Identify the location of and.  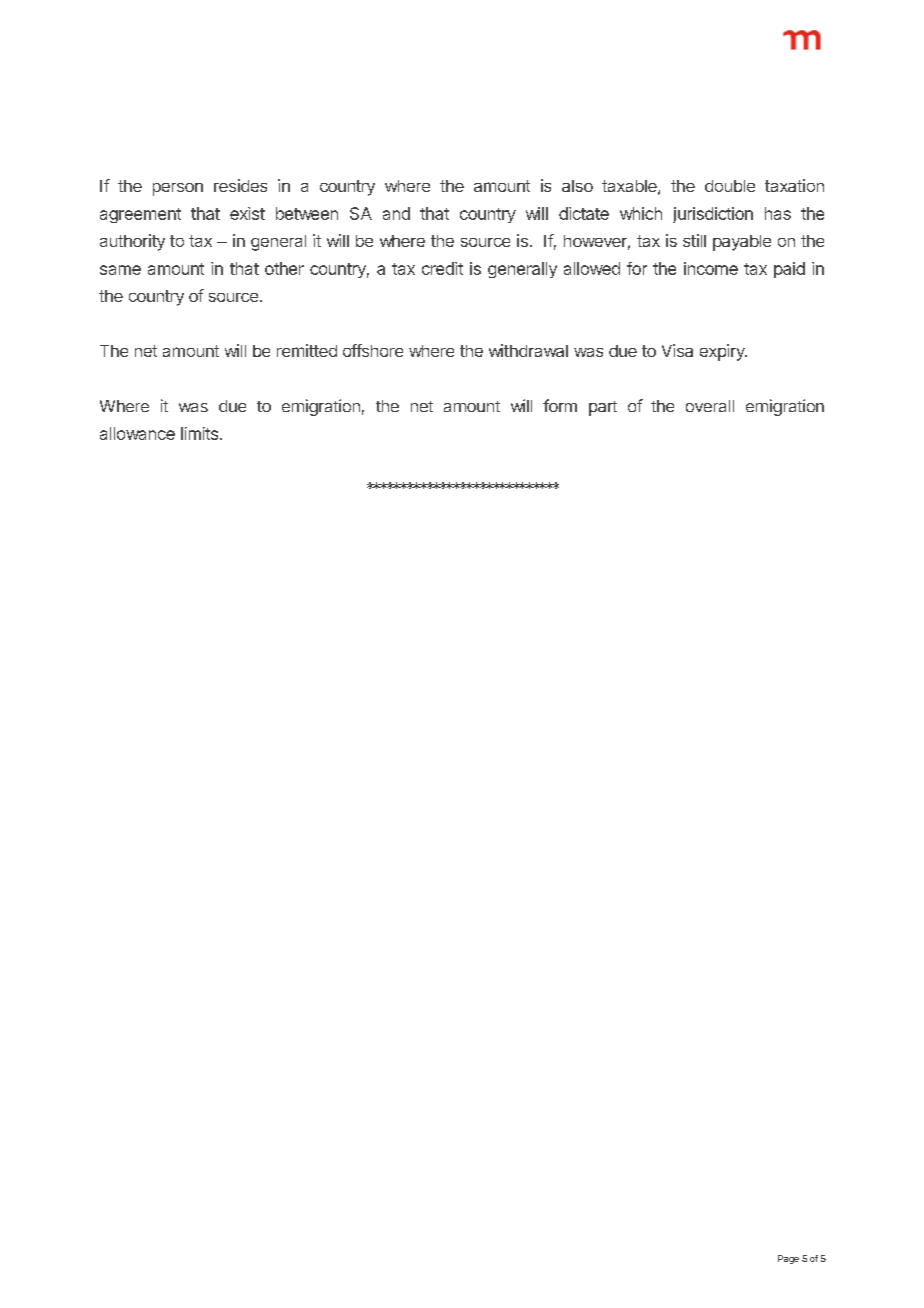
(396, 213).
